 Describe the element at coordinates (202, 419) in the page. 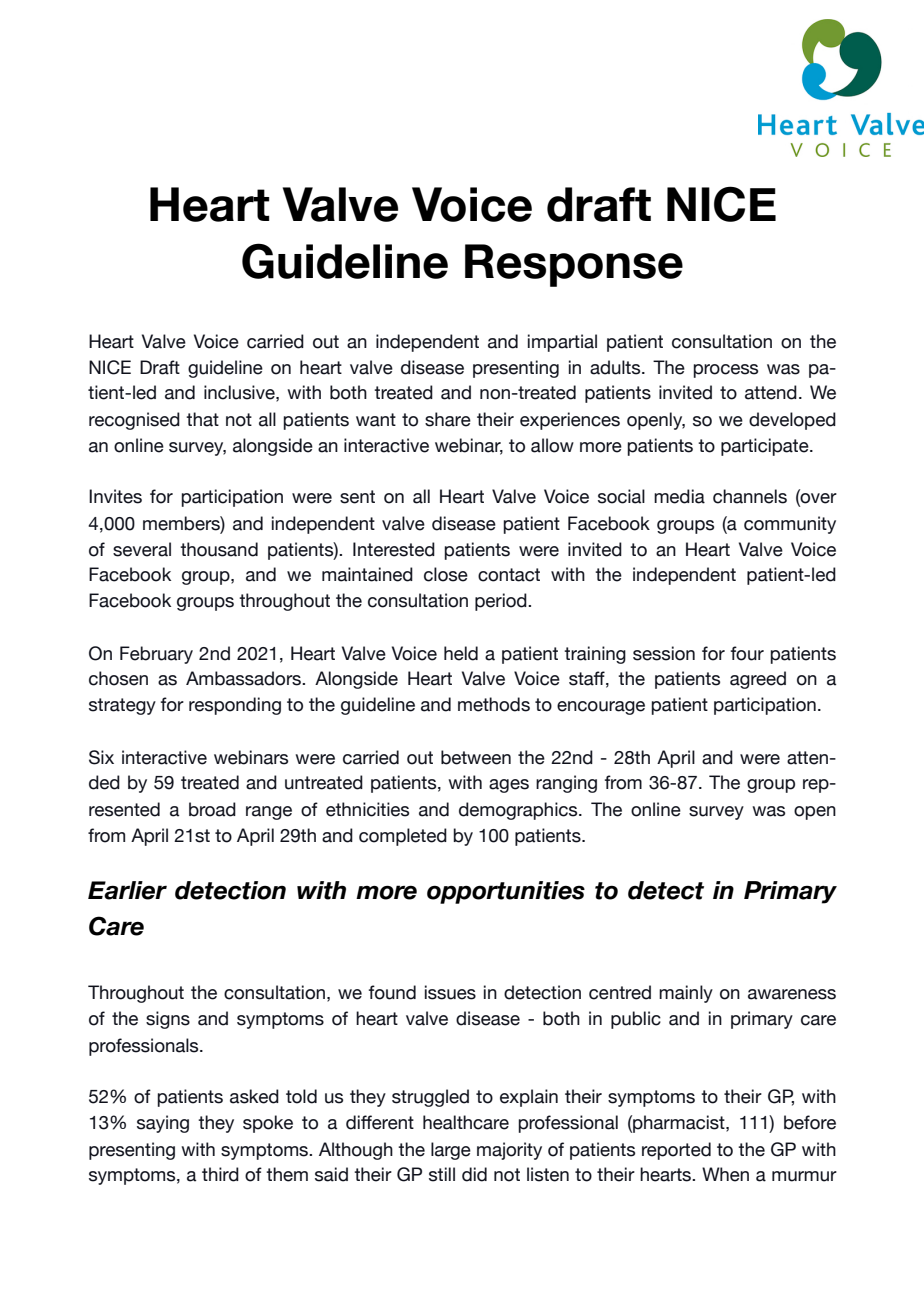

I see `that` at that location.
